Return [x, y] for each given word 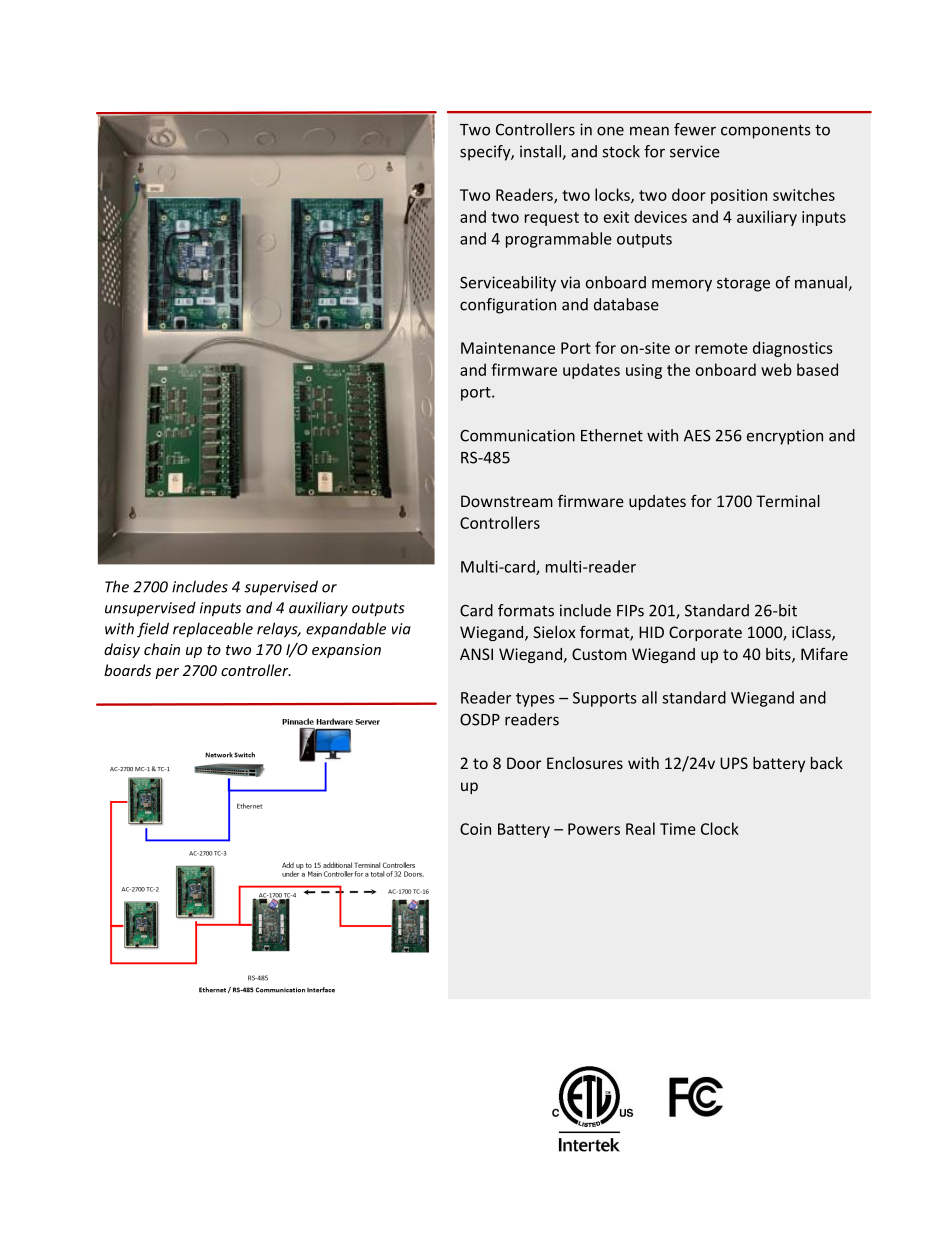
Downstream [507, 501]
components [765, 131]
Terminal [788, 501]
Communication [517, 435]
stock [621, 151]
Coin [475, 829]
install [540, 151]
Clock [720, 828]
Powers [594, 829]
